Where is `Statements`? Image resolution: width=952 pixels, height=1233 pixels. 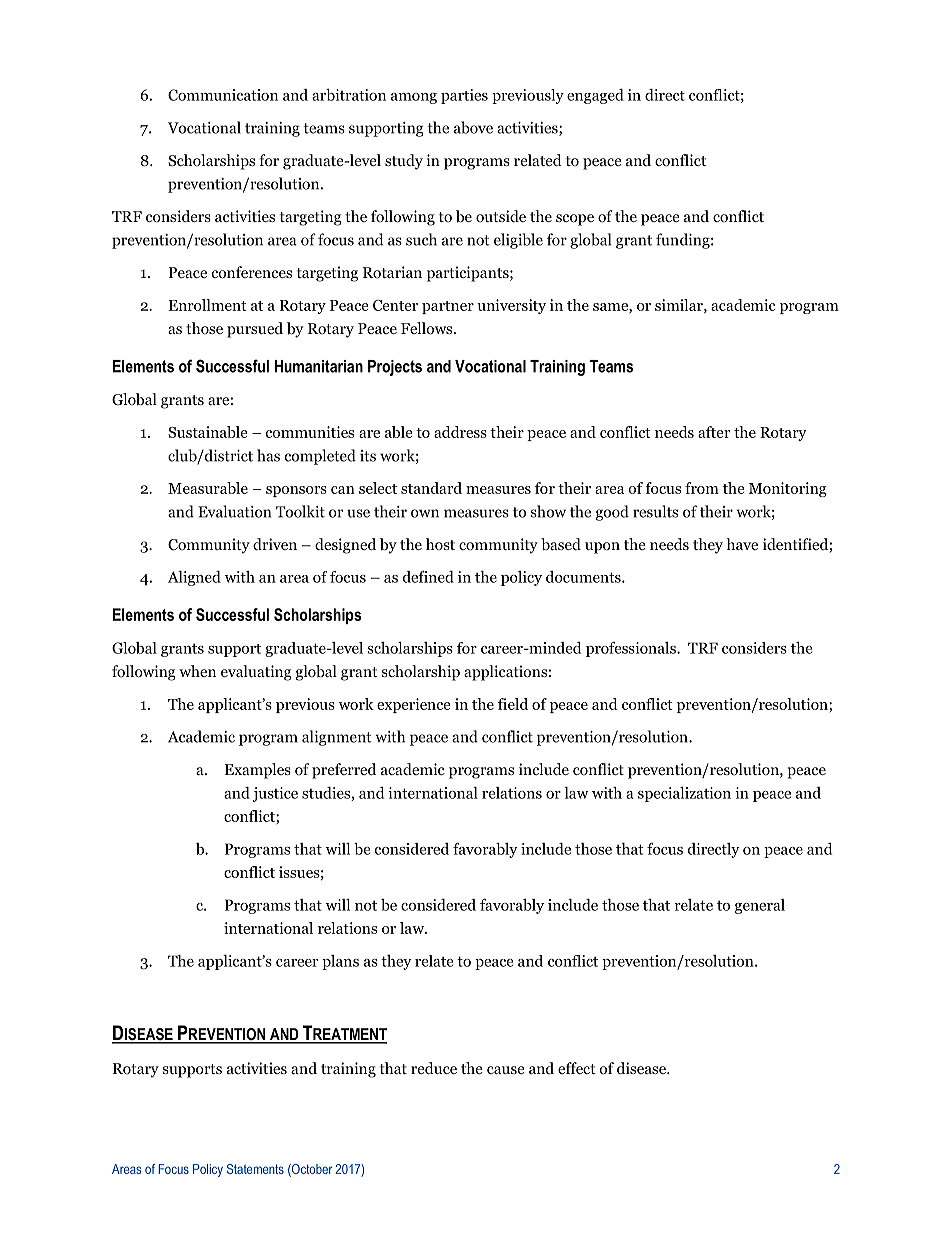 Statements is located at coordinates (255, 1169).
